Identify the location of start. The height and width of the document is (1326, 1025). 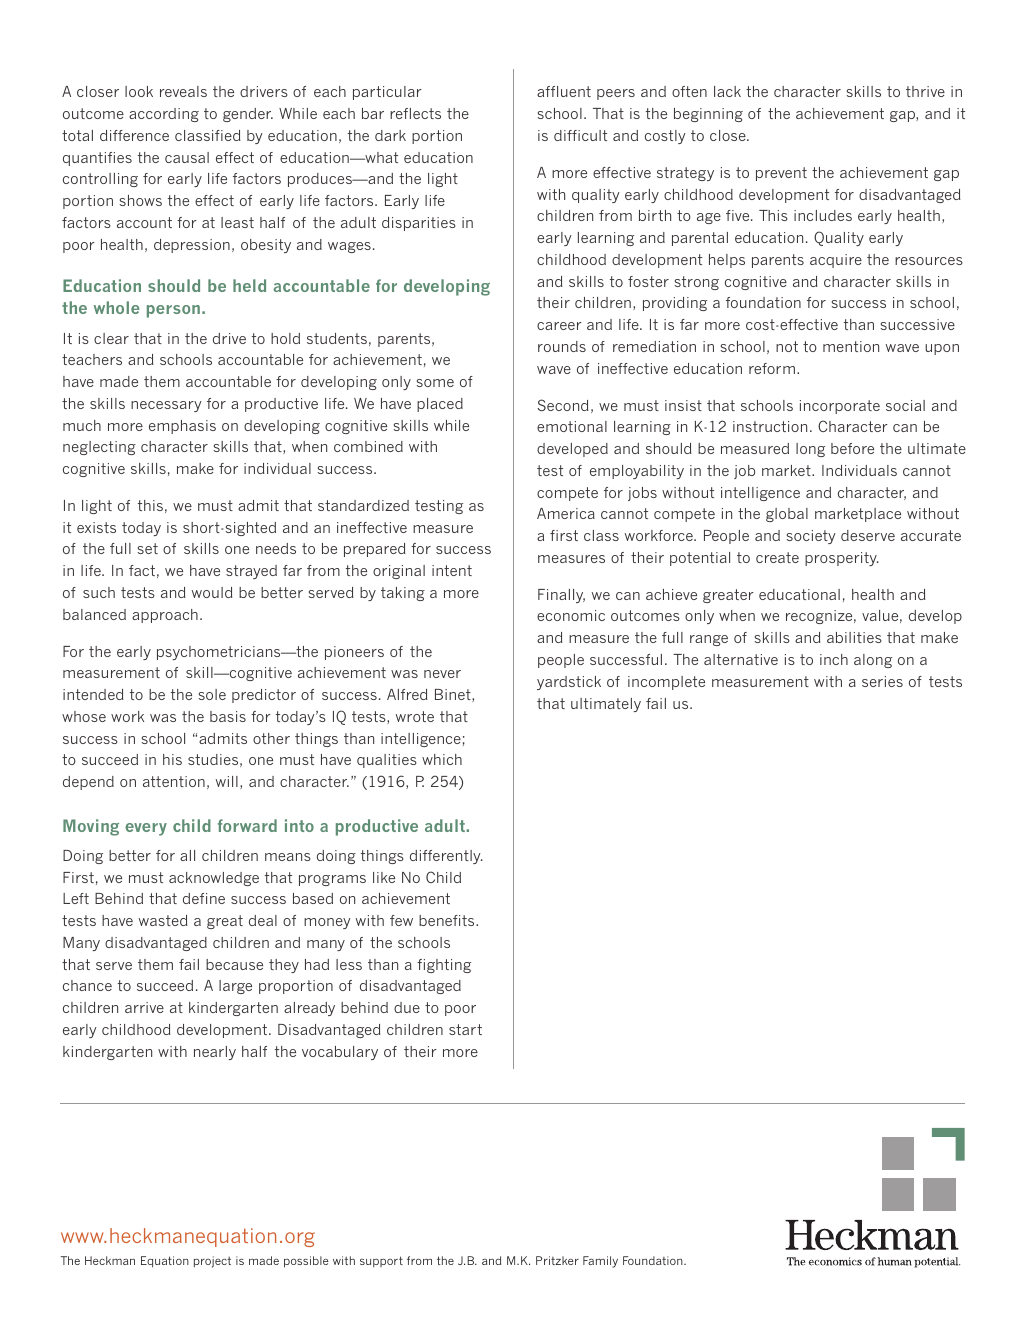
(465, 1029).
